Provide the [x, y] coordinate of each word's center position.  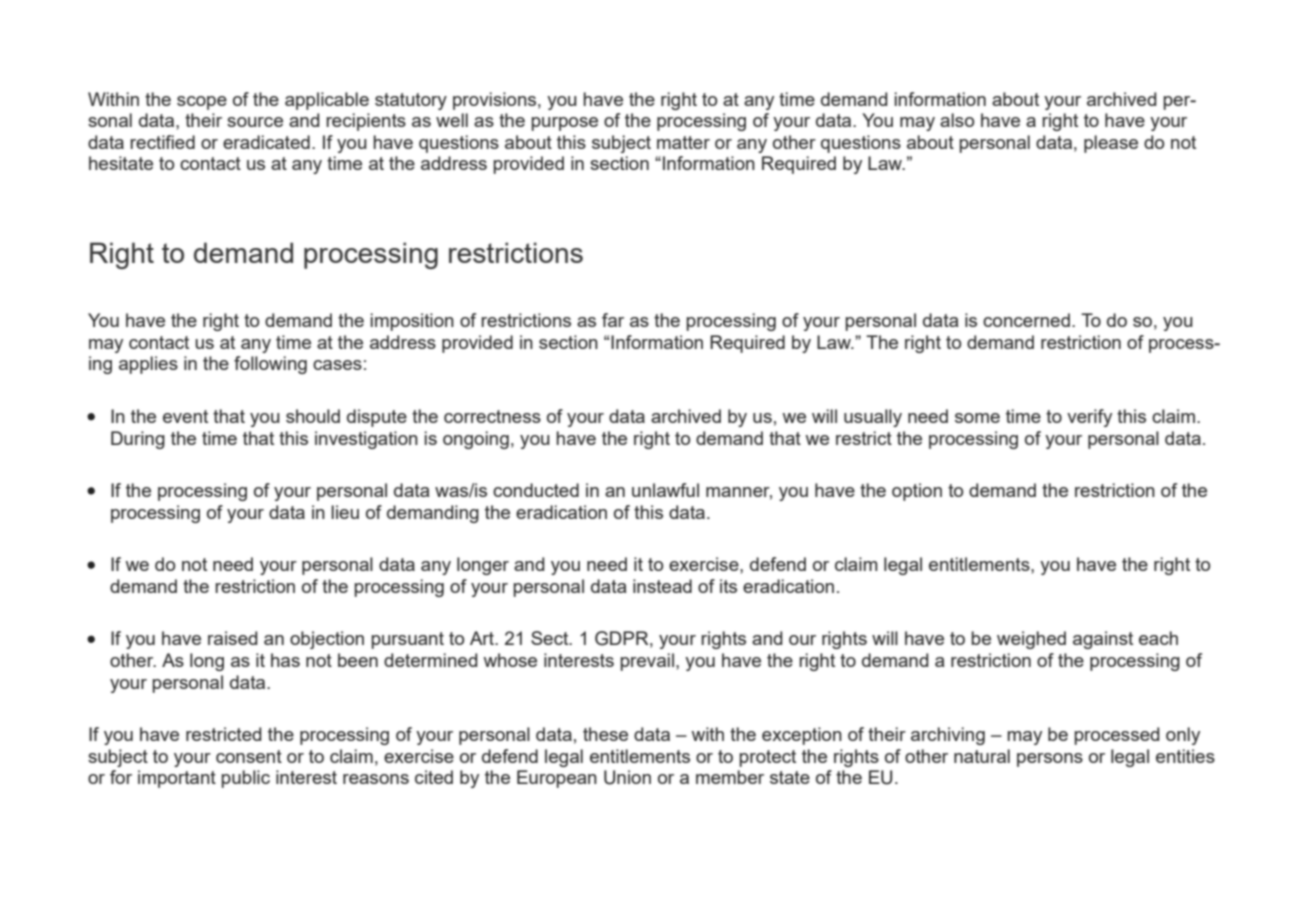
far [613, 320]
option [917, 492]
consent [249, 756]
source [255, 122]
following [270, 365]
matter [683, 142]
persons [1050, 760]
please [1111, 144]
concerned [1026, 320]
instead [662, 586]
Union [627, 777]
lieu [345, 512]
